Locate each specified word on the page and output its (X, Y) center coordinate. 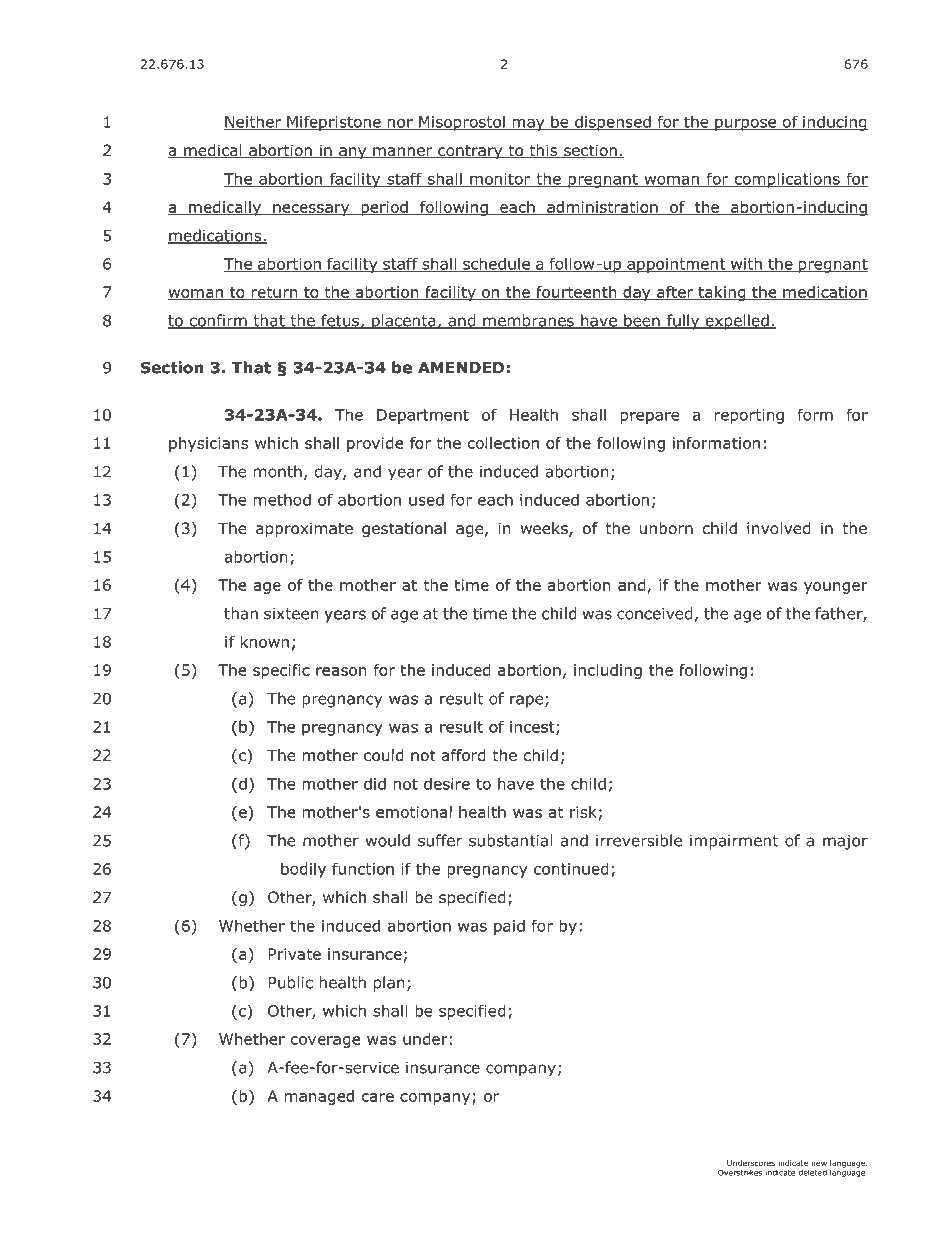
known (264, 641)
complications (787, 180)
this (543, 151)
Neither (254, 122)
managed (319, 1097)
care (378, 1097)
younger (836, 588)
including (608, 671)
